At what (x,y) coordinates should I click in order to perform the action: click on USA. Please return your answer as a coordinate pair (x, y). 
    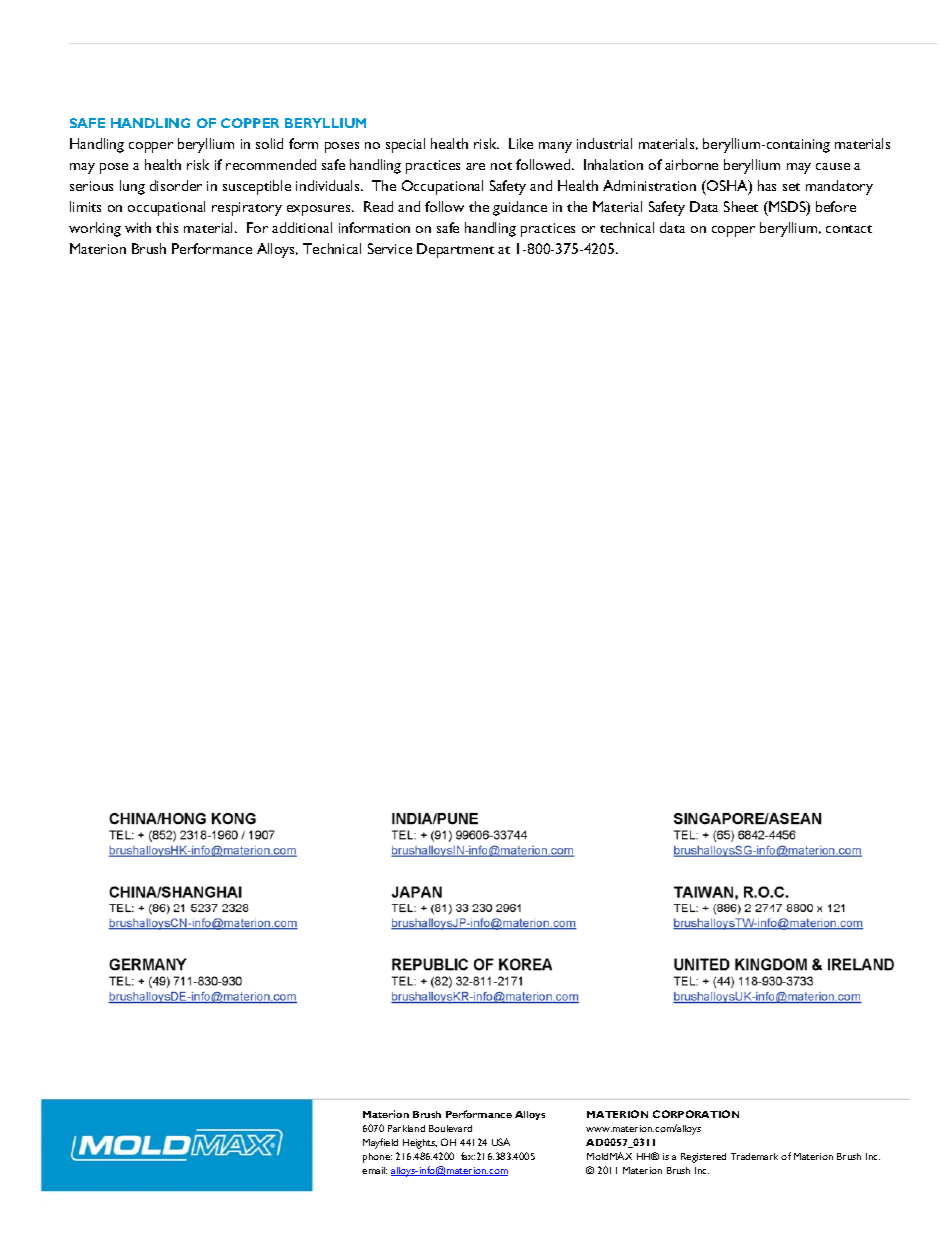
    Looking at the image, I should click on (501, 1142).
